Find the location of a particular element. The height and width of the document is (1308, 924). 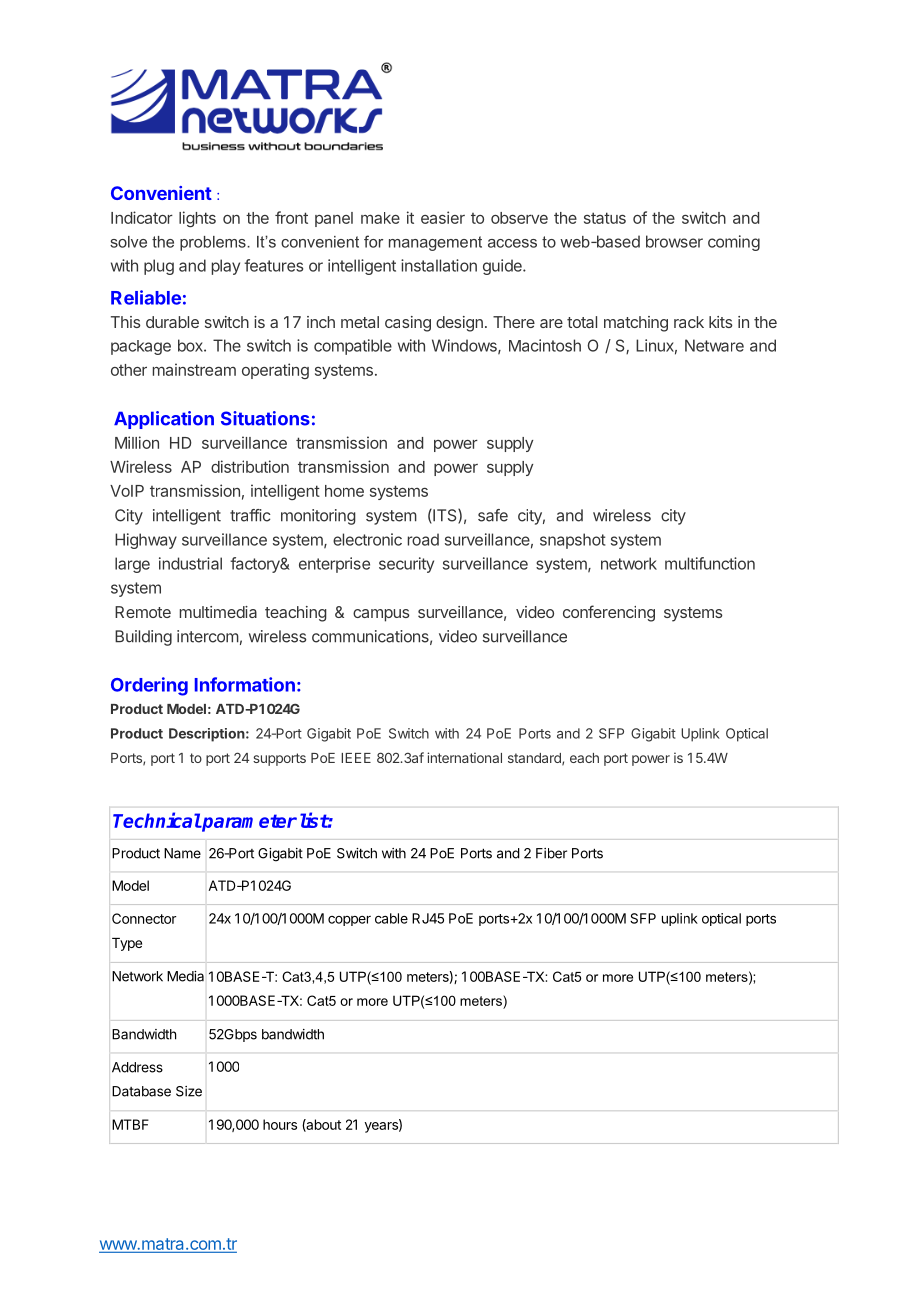

hours is located at coordinates (280, 1124).
